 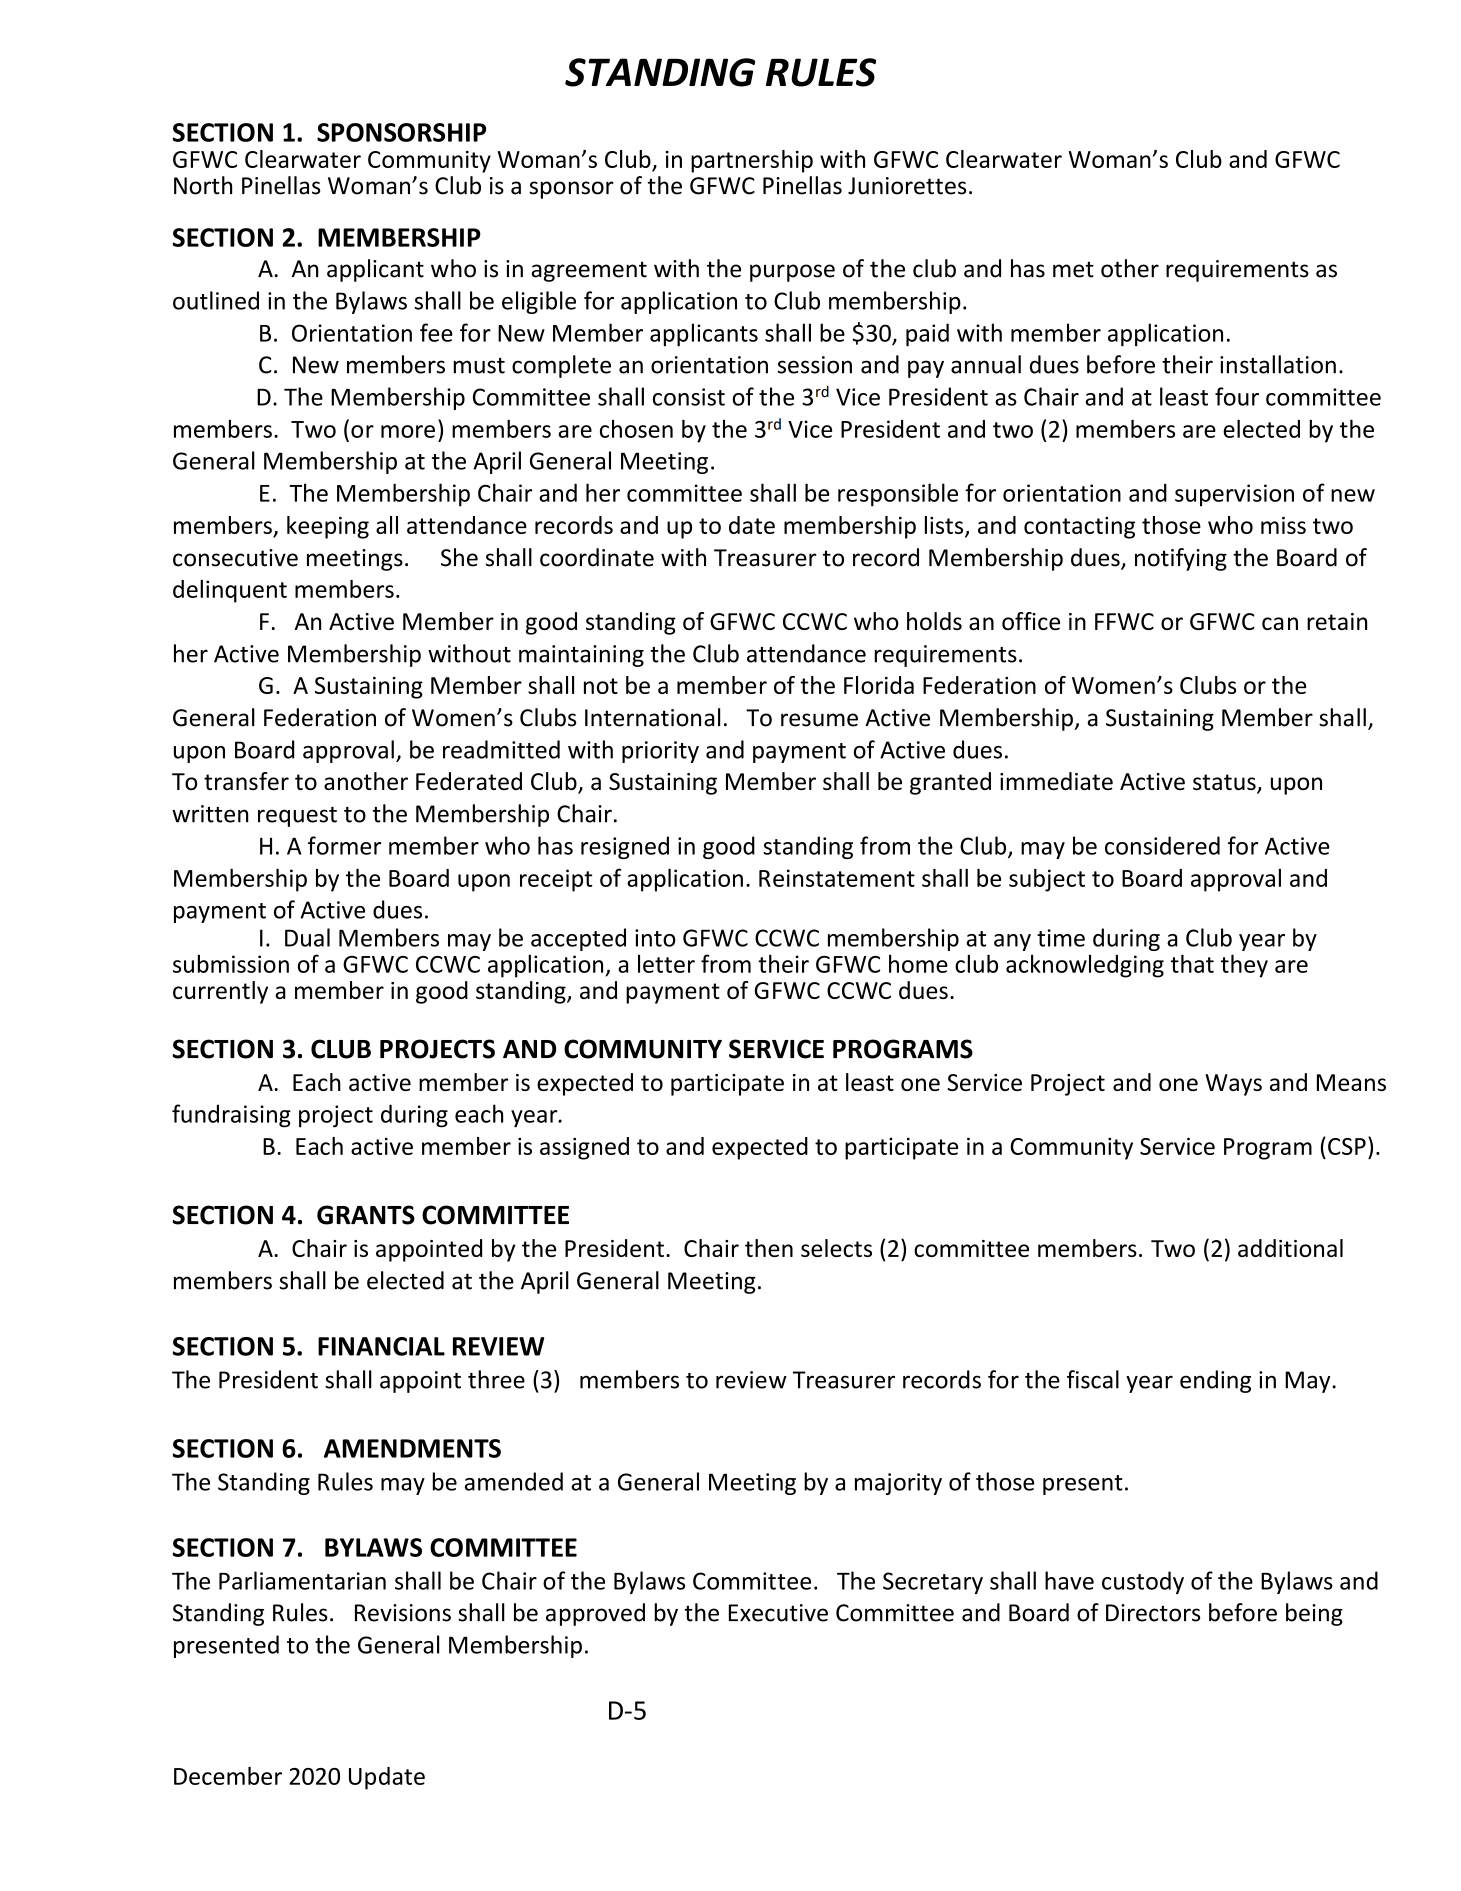 What do you see at coordinates (228, 1776) in the document?
I see `December` at bounding box center [228, 1776].
